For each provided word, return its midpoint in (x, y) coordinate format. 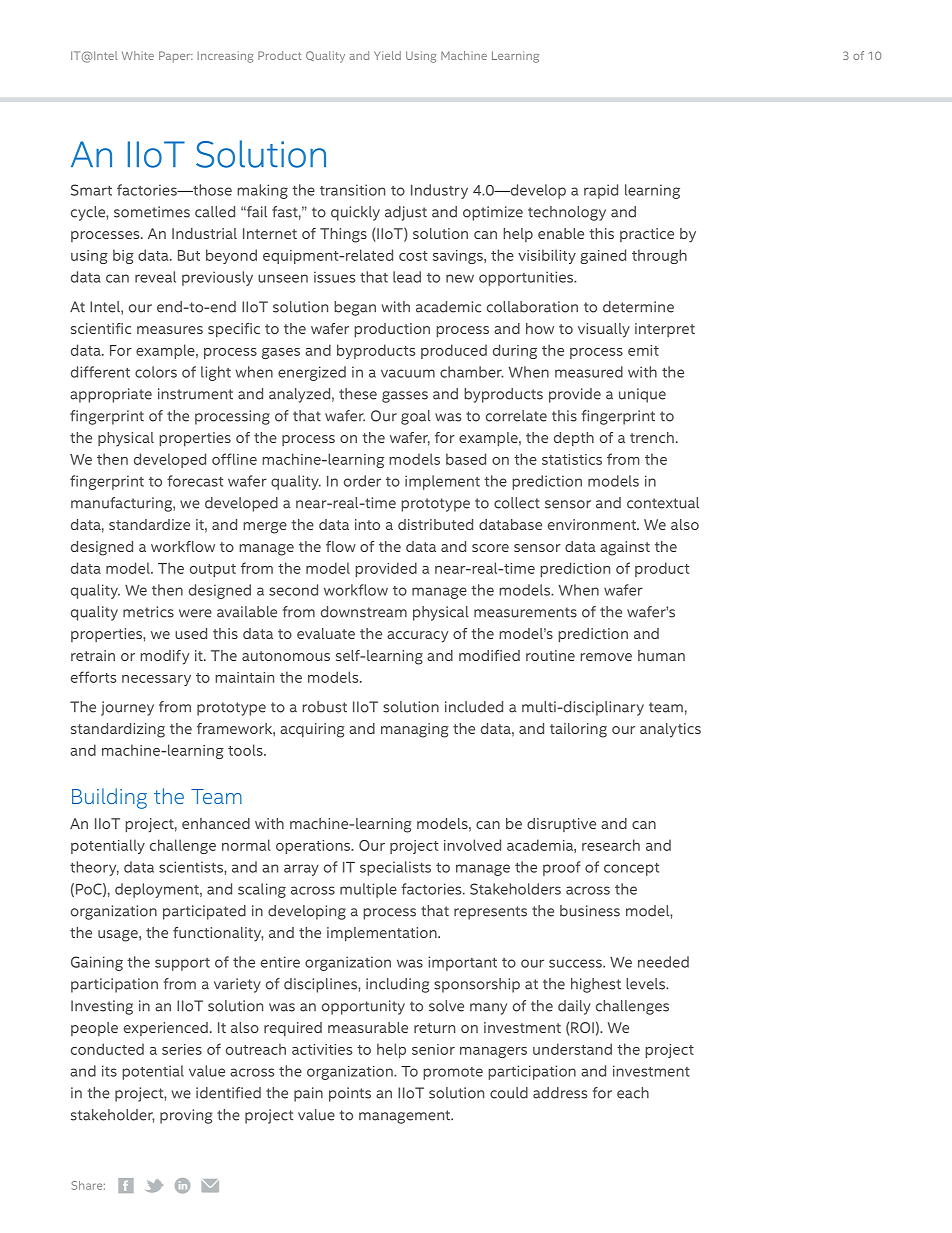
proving (186, 1116)
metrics (148, 612)
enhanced (216, 823)
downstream (364, 612)
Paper (176, 57)
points (350, 1094)
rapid (601, 191)
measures (170, 330)
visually (604, 330)
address (560, 1093)
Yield (387, 55)
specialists (395, 868)
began (355, 308)
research (611, 845)
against (625, 548)
